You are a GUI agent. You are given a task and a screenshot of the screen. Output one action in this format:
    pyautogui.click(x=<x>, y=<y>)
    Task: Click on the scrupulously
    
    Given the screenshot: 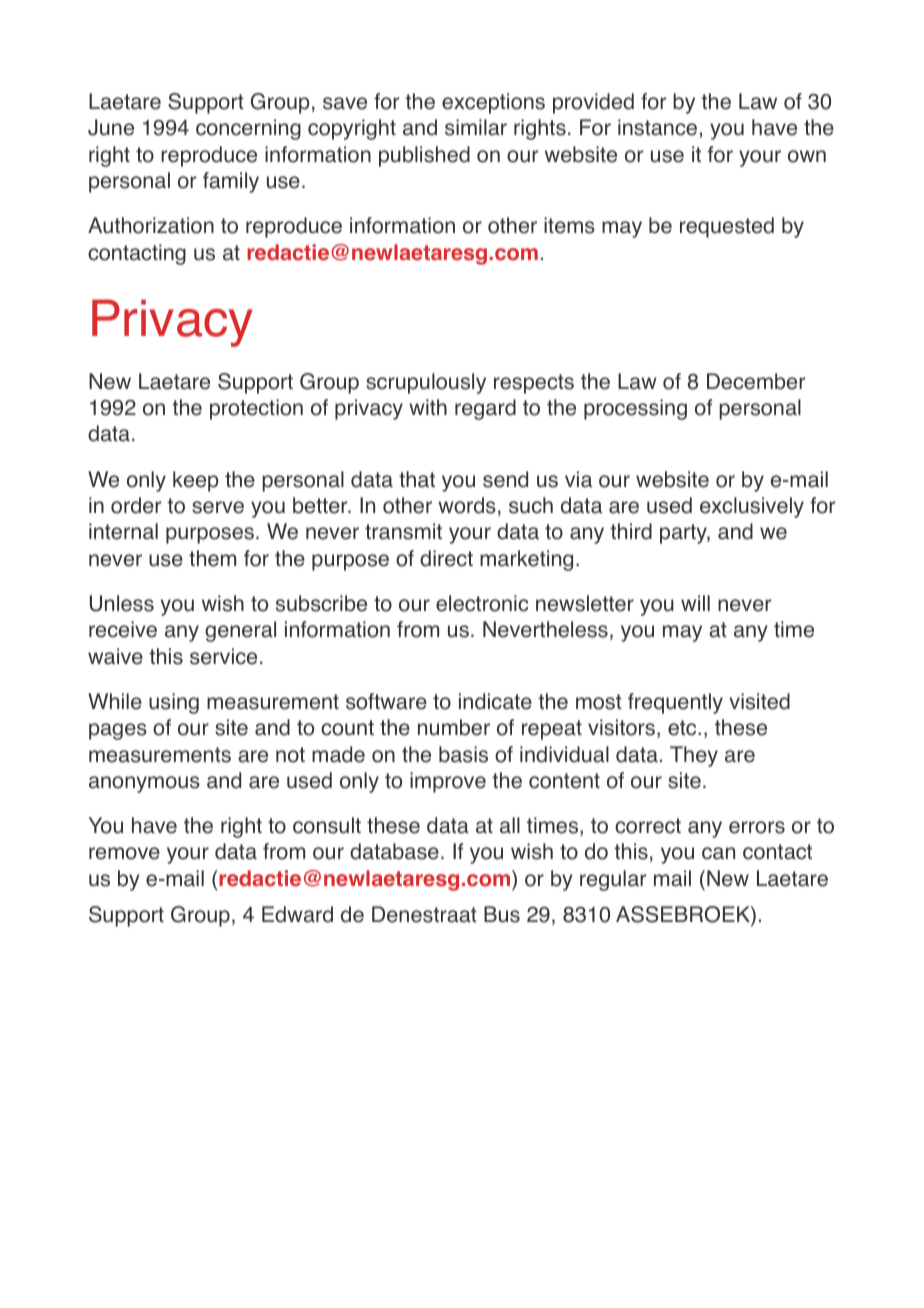 What is the action you would take?
    pyautogui.click(x=426, y=383)
